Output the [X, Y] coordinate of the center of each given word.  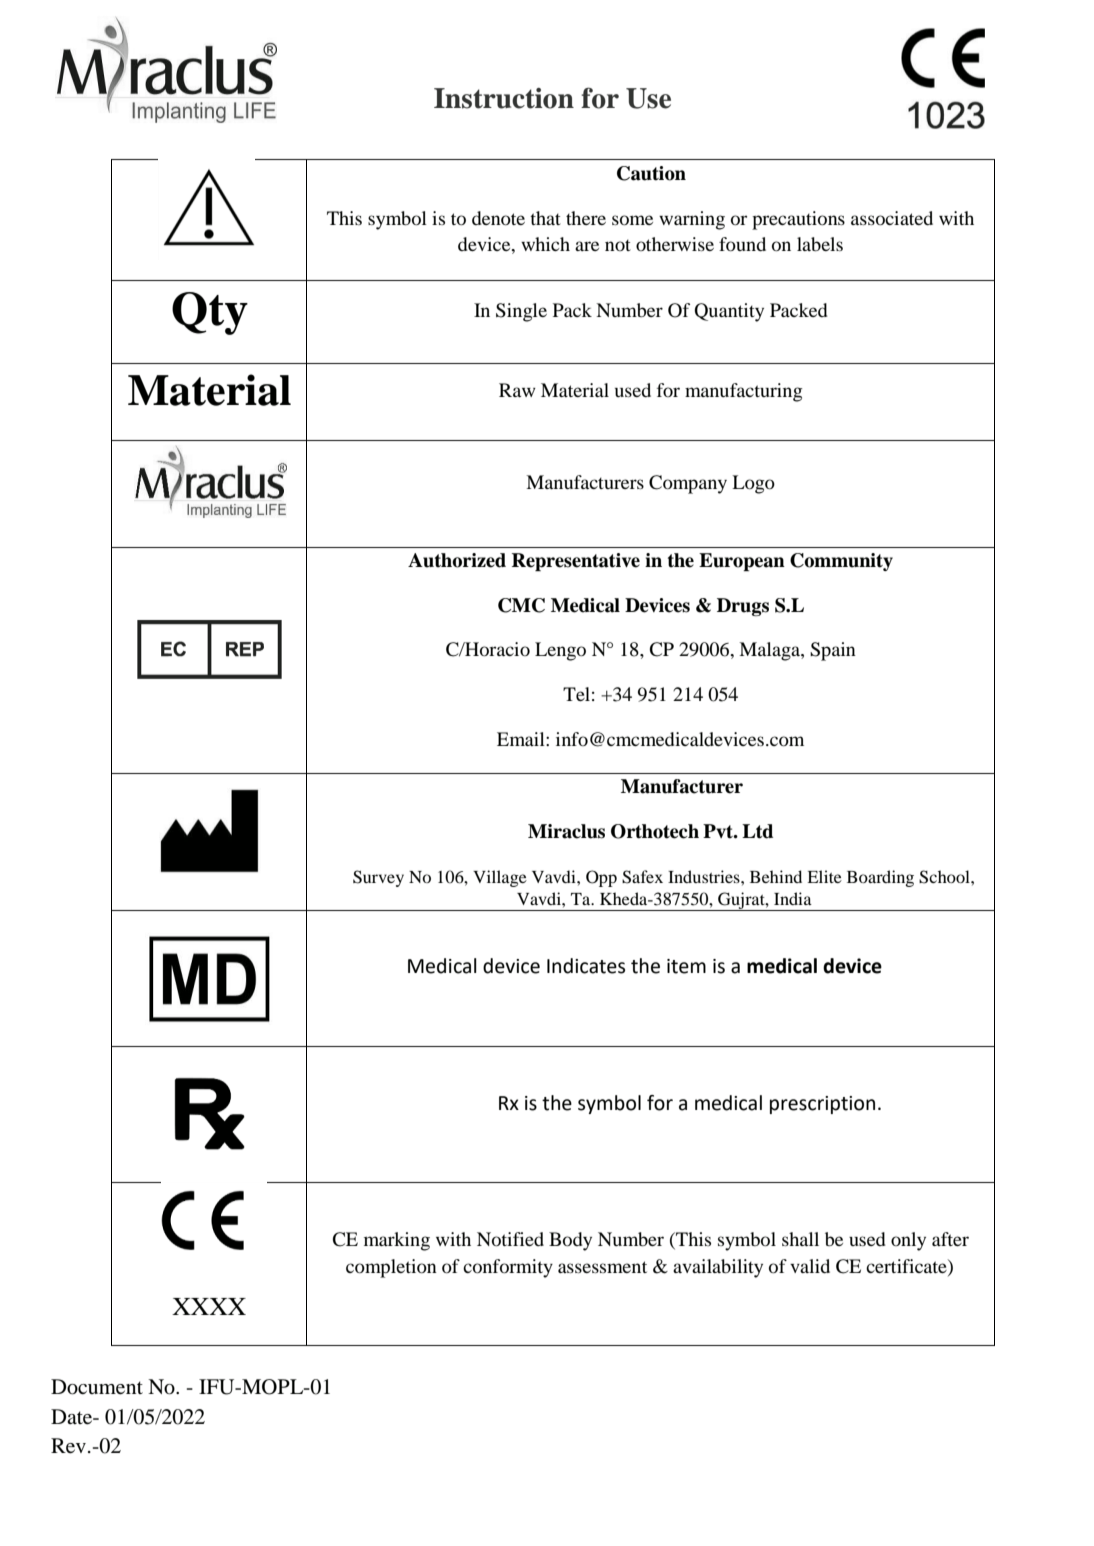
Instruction [504, 98]
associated [892, 218]
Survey [378, 878]
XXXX [209, 1306]
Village [500, 878]
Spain [833, 651]
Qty [210, 313]
